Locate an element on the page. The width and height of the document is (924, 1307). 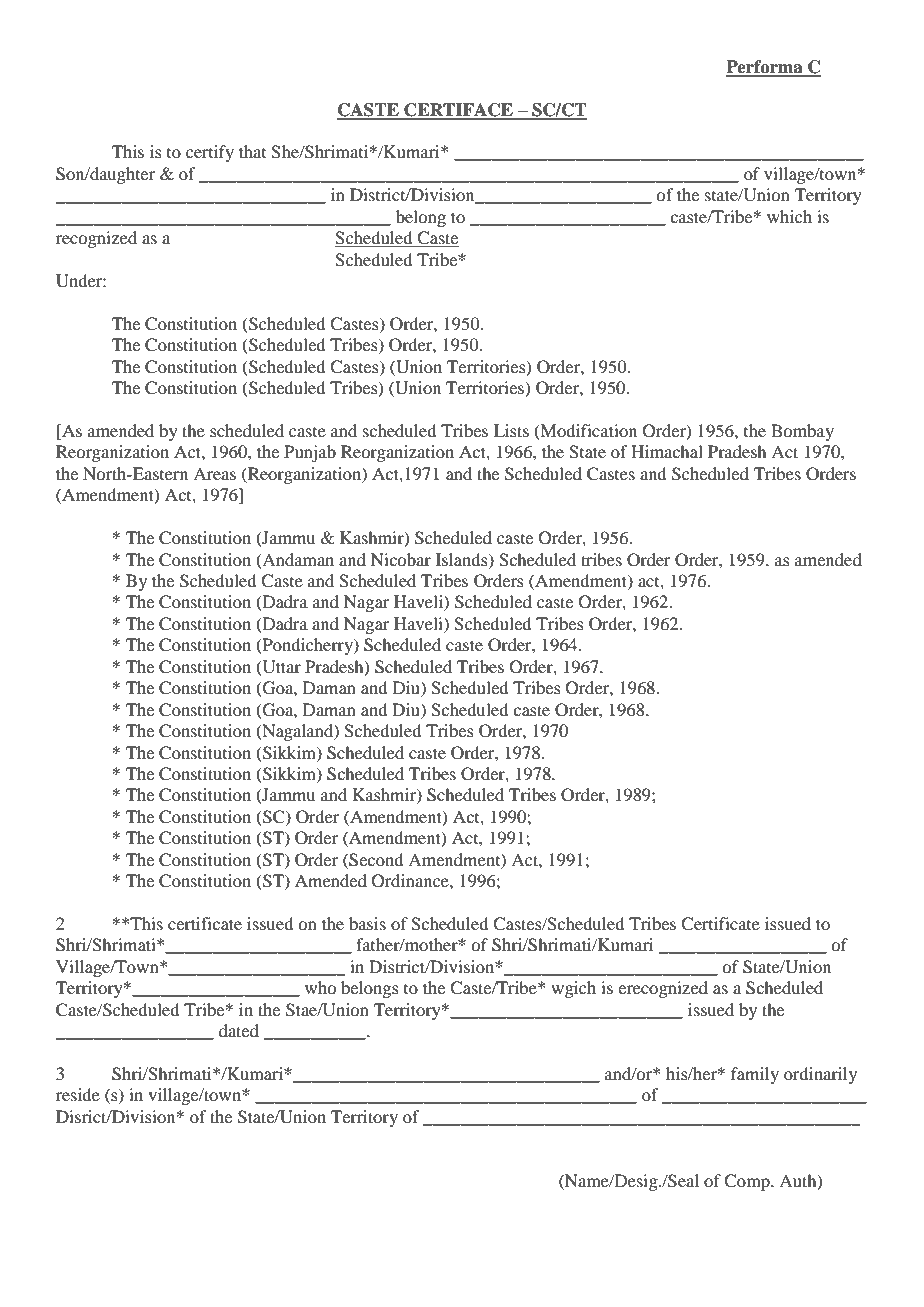
Bombay is located at coordinates (802, 432).
